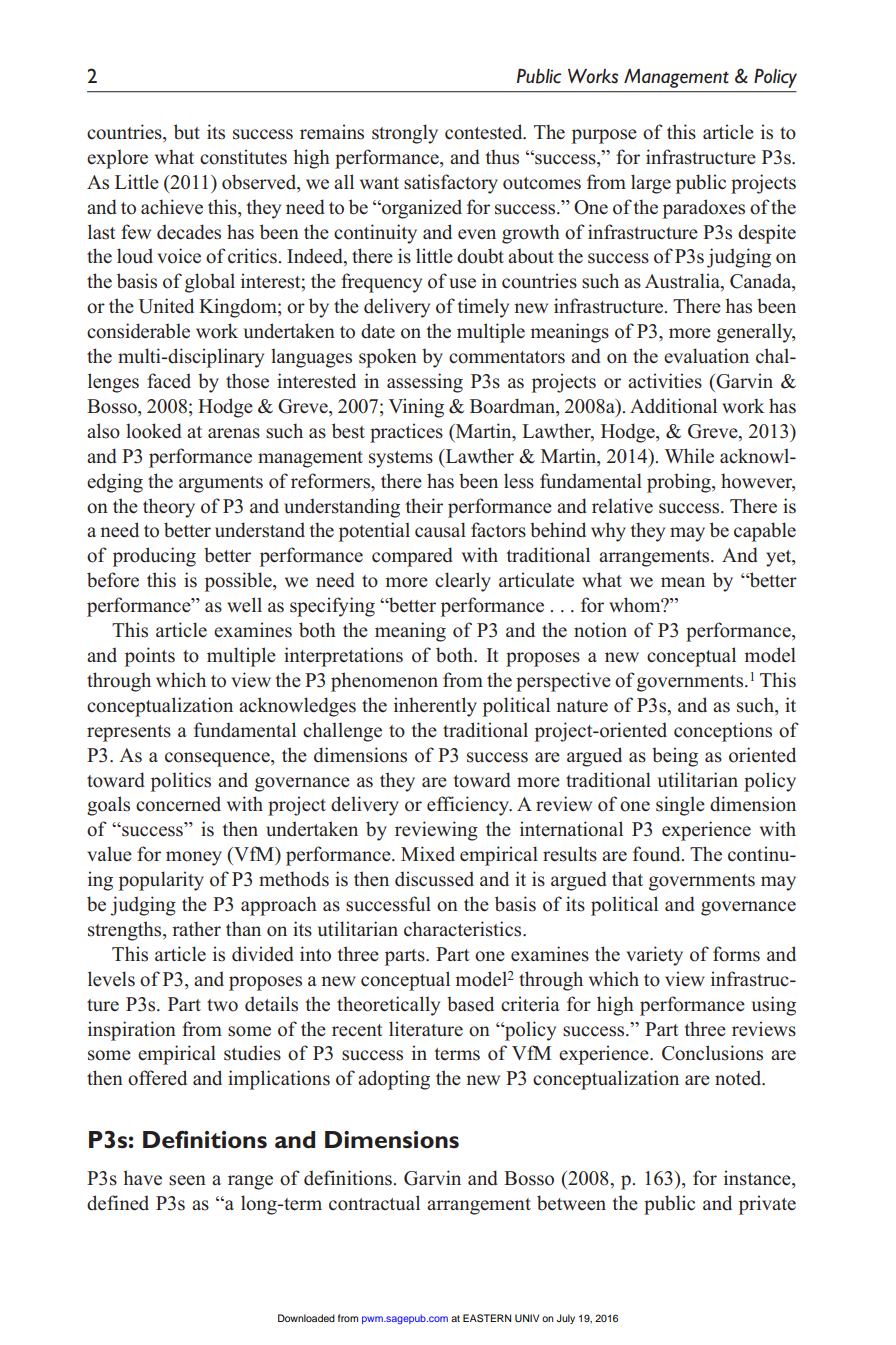  What do you see at coordinates (487, 1318) in the image?
I see `EASTERN` at bounding box center [487, 1318].
